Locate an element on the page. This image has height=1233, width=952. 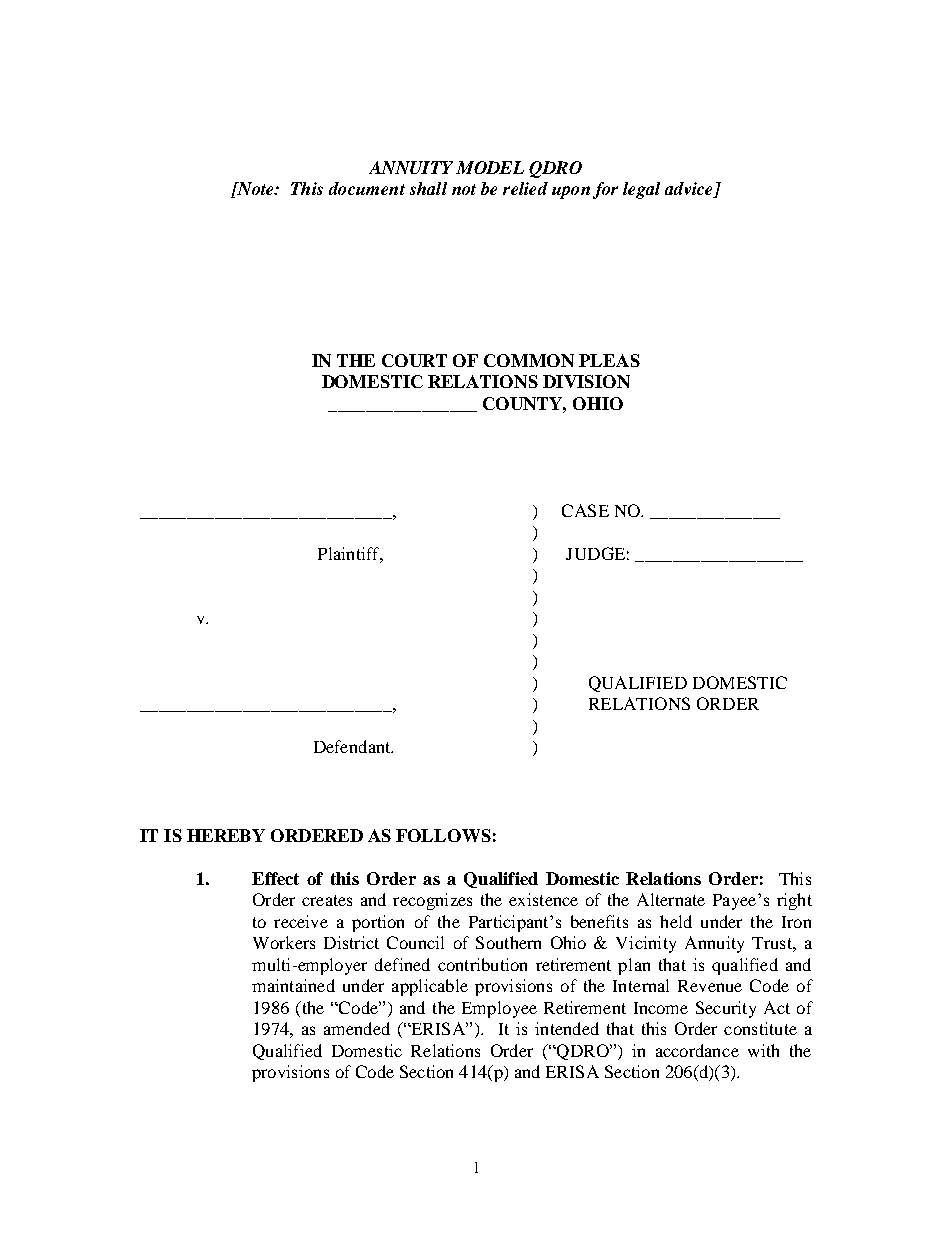
DIVISION is located at coordinates (586, 381).
